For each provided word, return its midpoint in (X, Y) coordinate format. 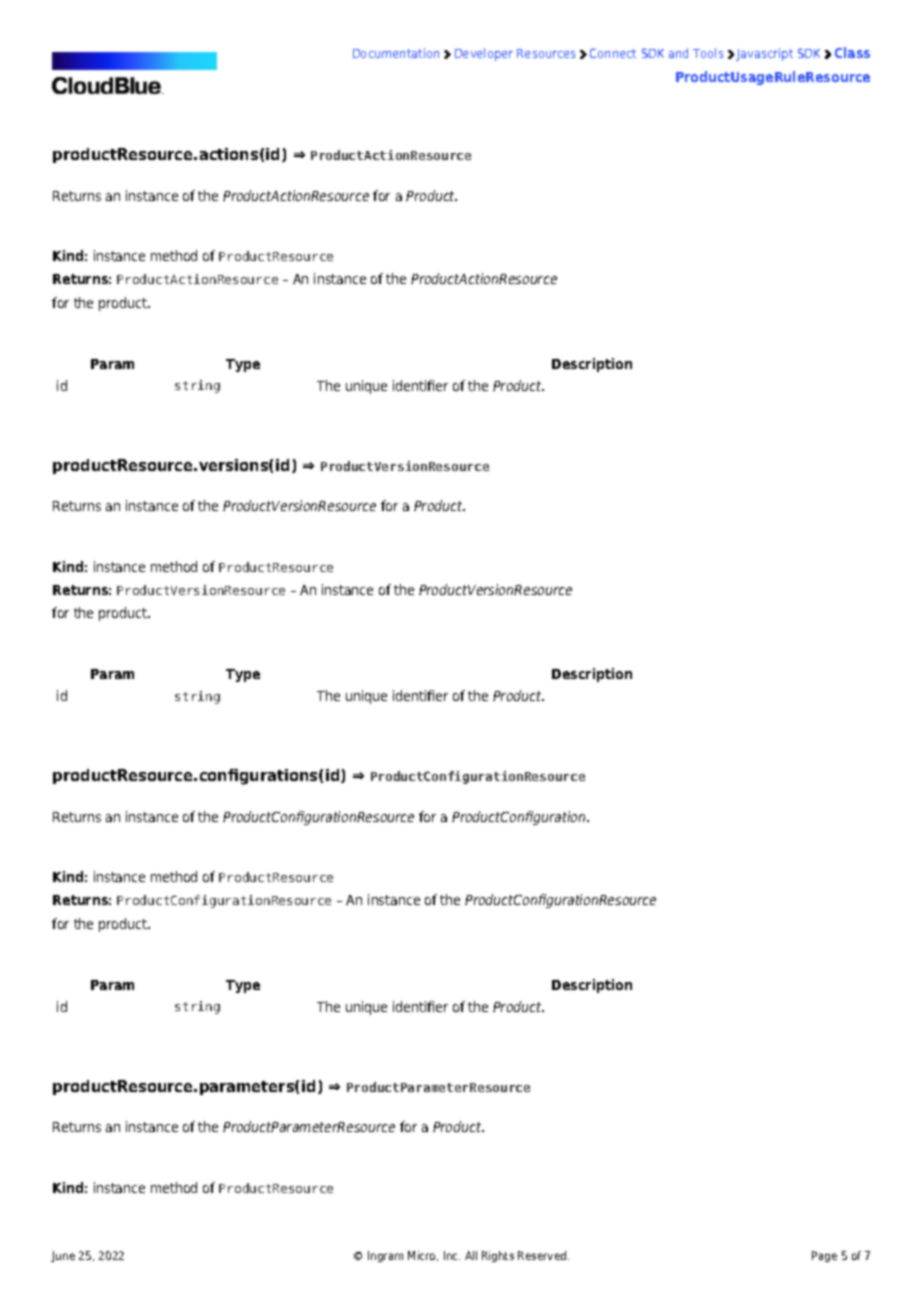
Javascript (764, 54)
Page (824, 1256)
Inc (452, 1255)
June (63, 1256)
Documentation (396, 53)
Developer (484, 54)
